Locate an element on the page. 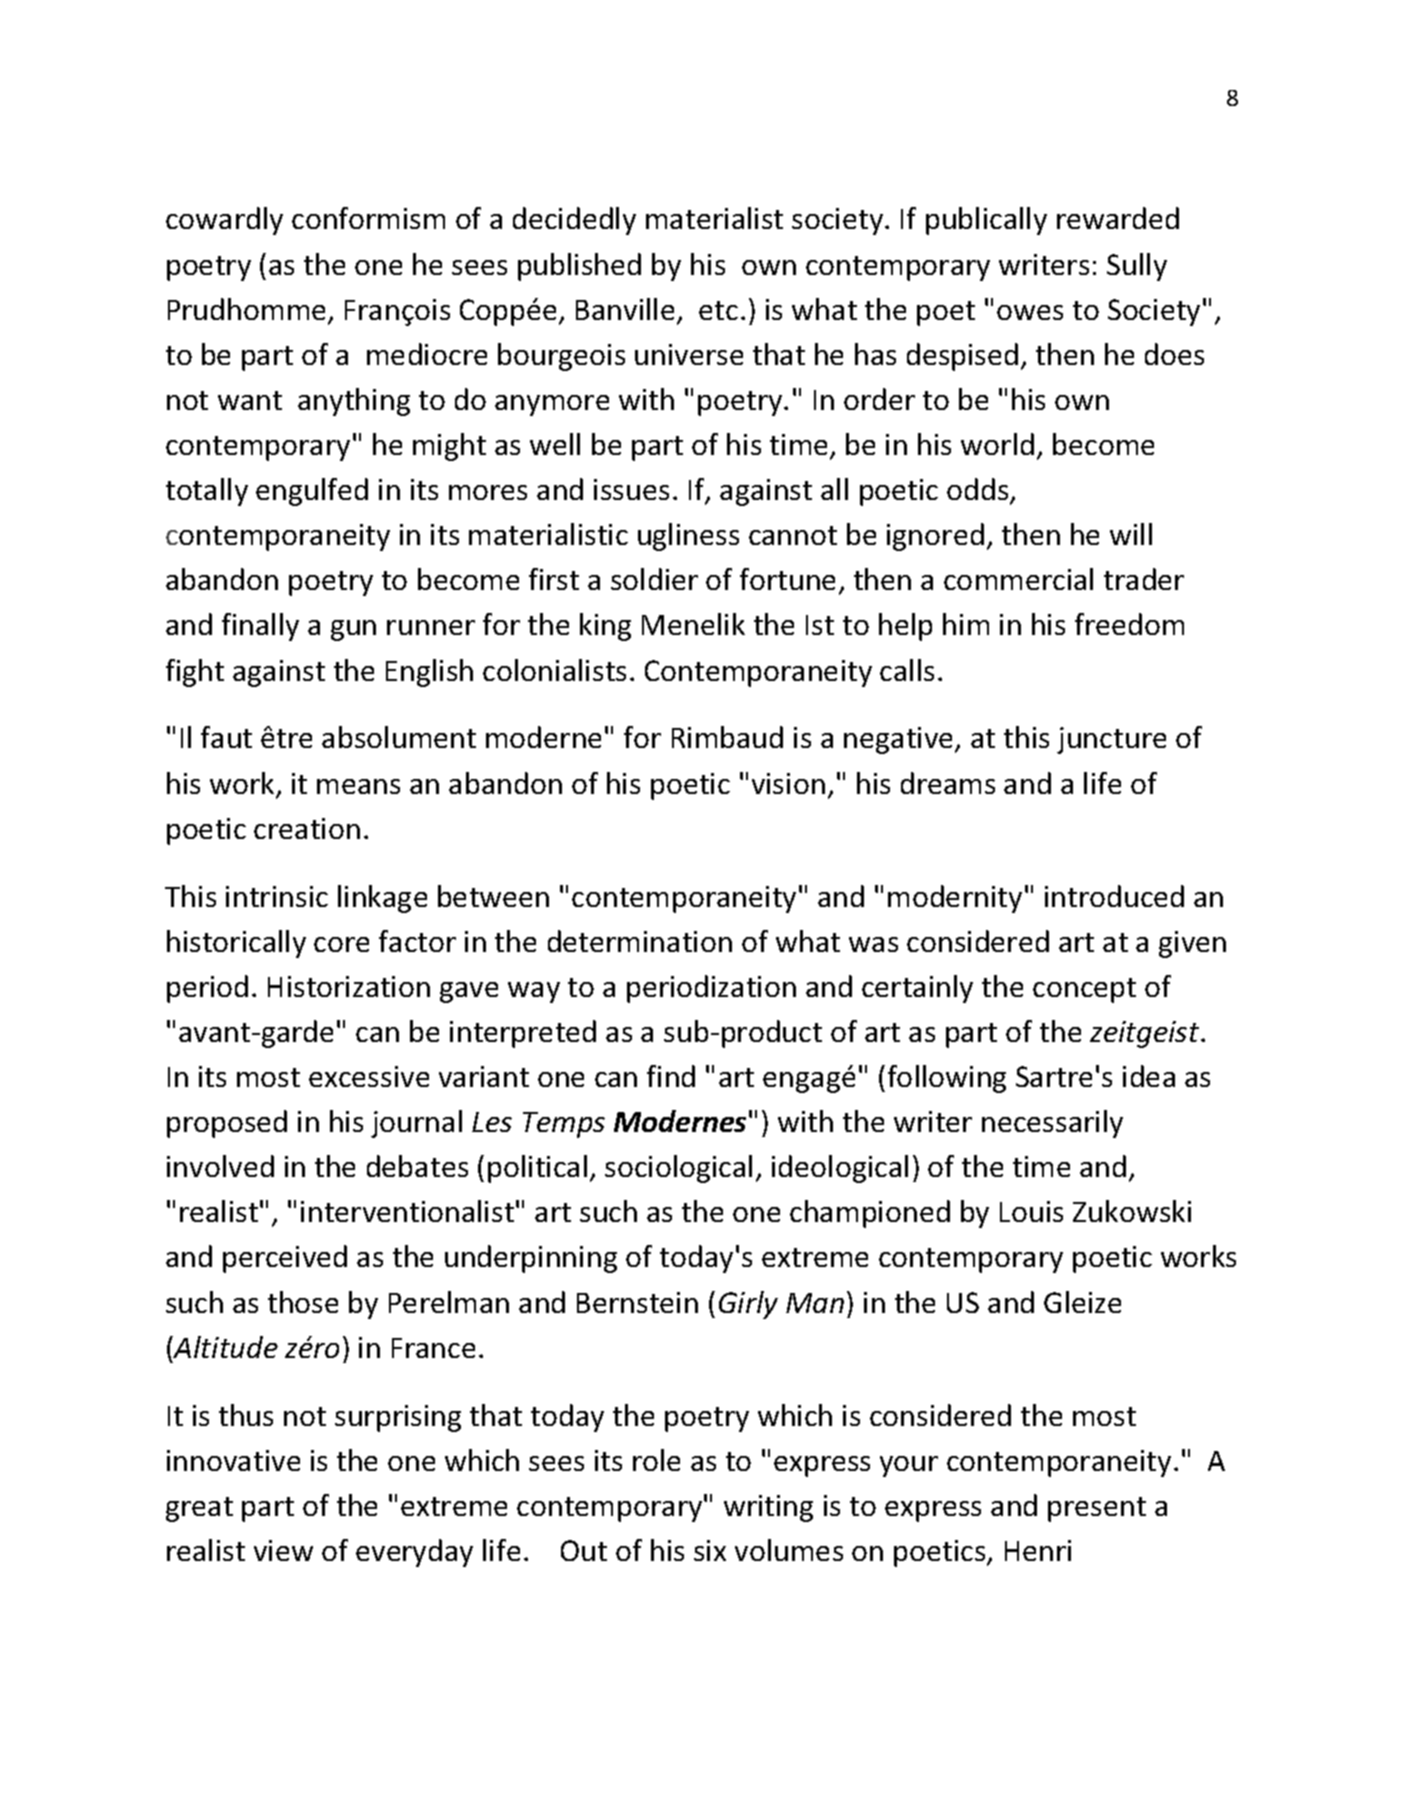 The image size is (1404, 1817). king is located at coordinates (605, 627).
